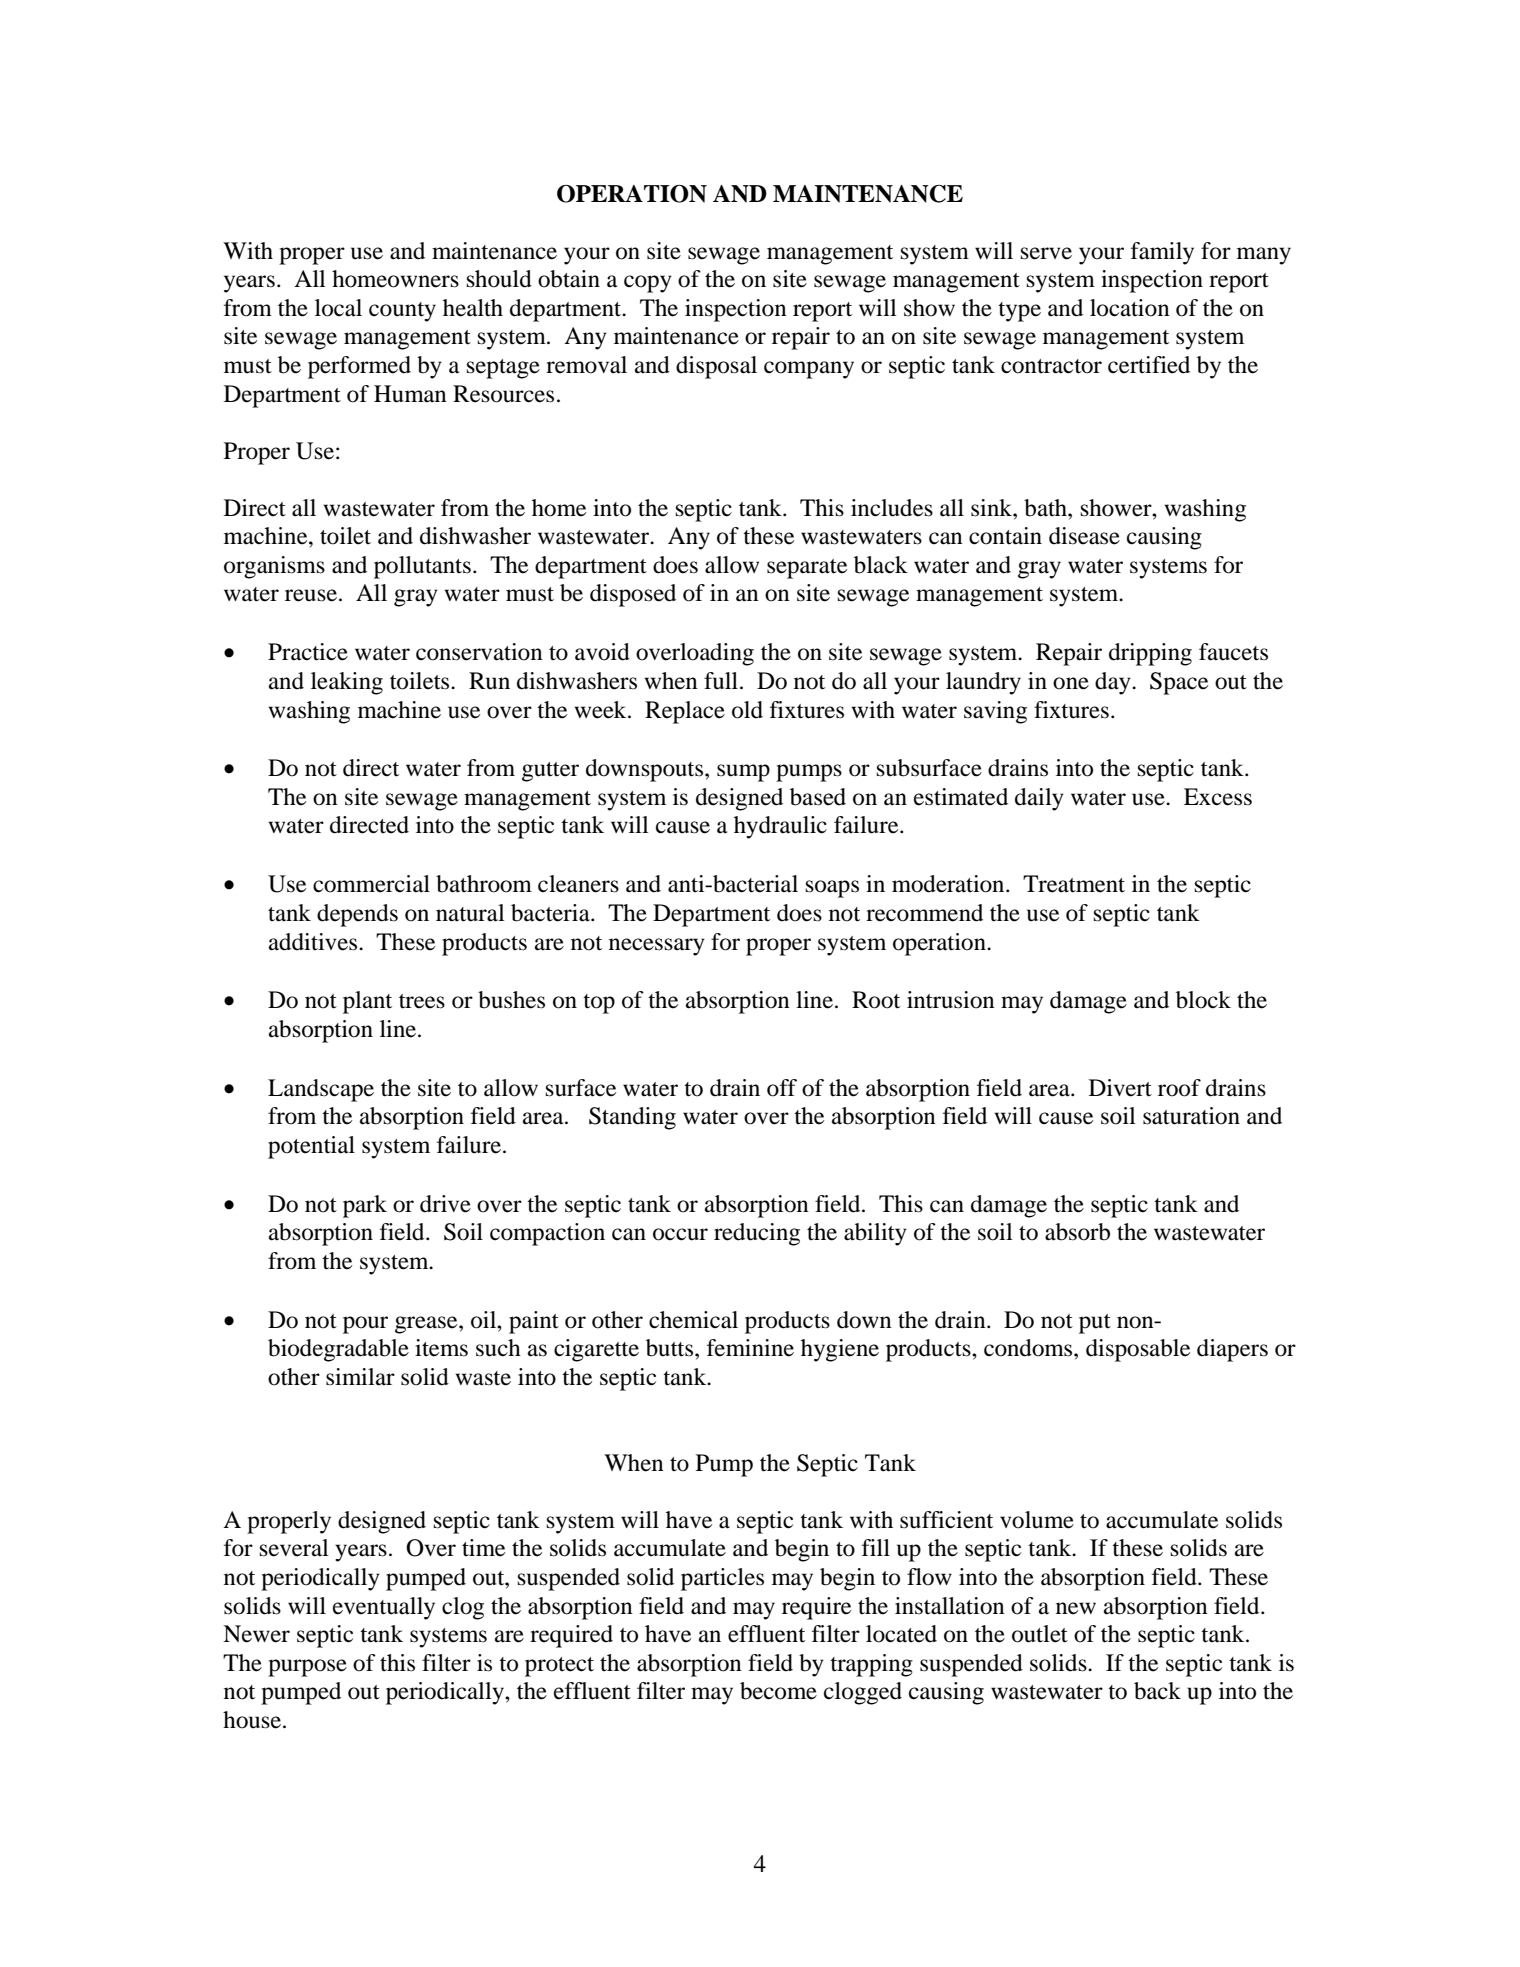  What do you see at coordinates (743, 773) in the image?
I see `sump` at bounding box center [743, 773].
